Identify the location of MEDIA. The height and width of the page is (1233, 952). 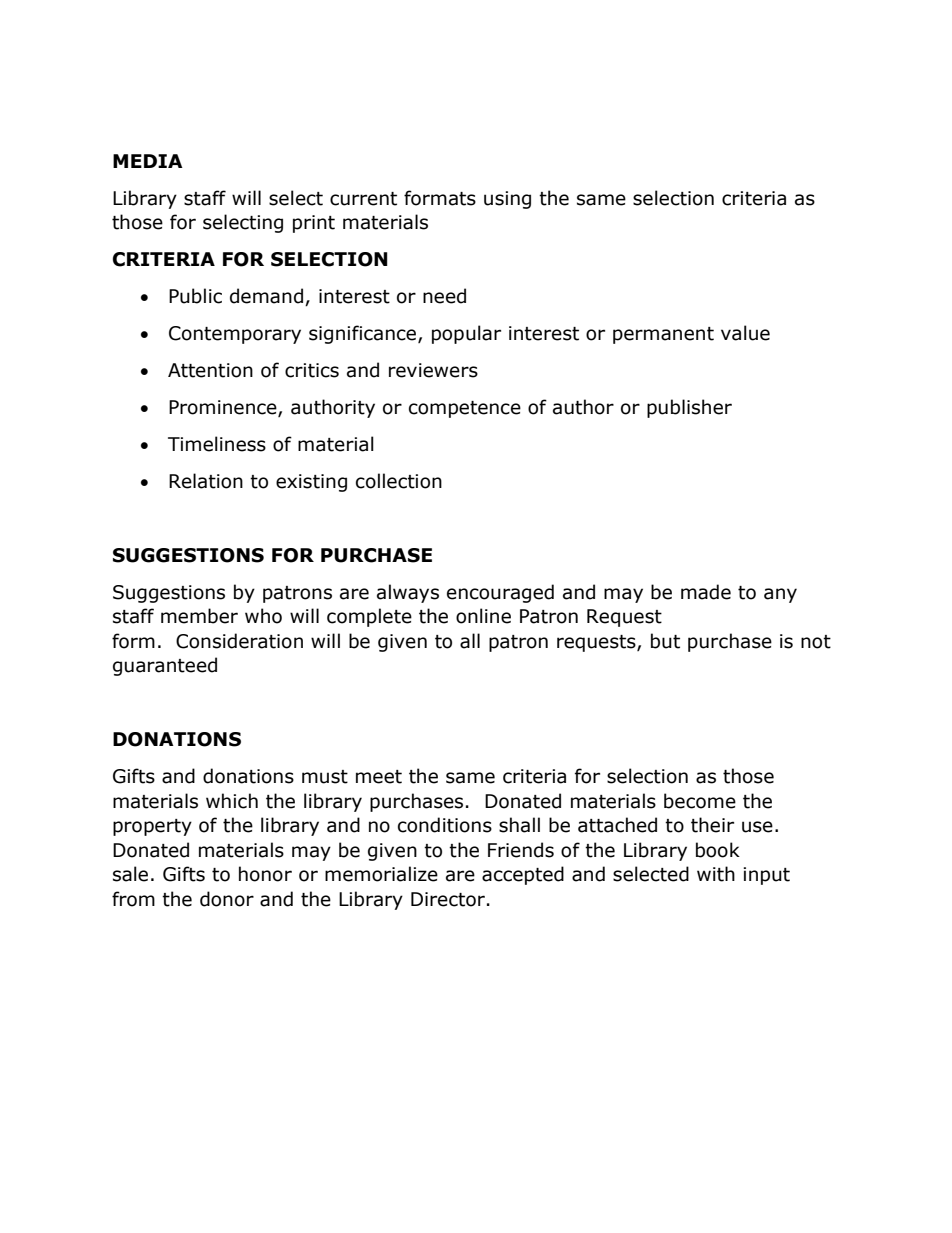
(148, 161).
